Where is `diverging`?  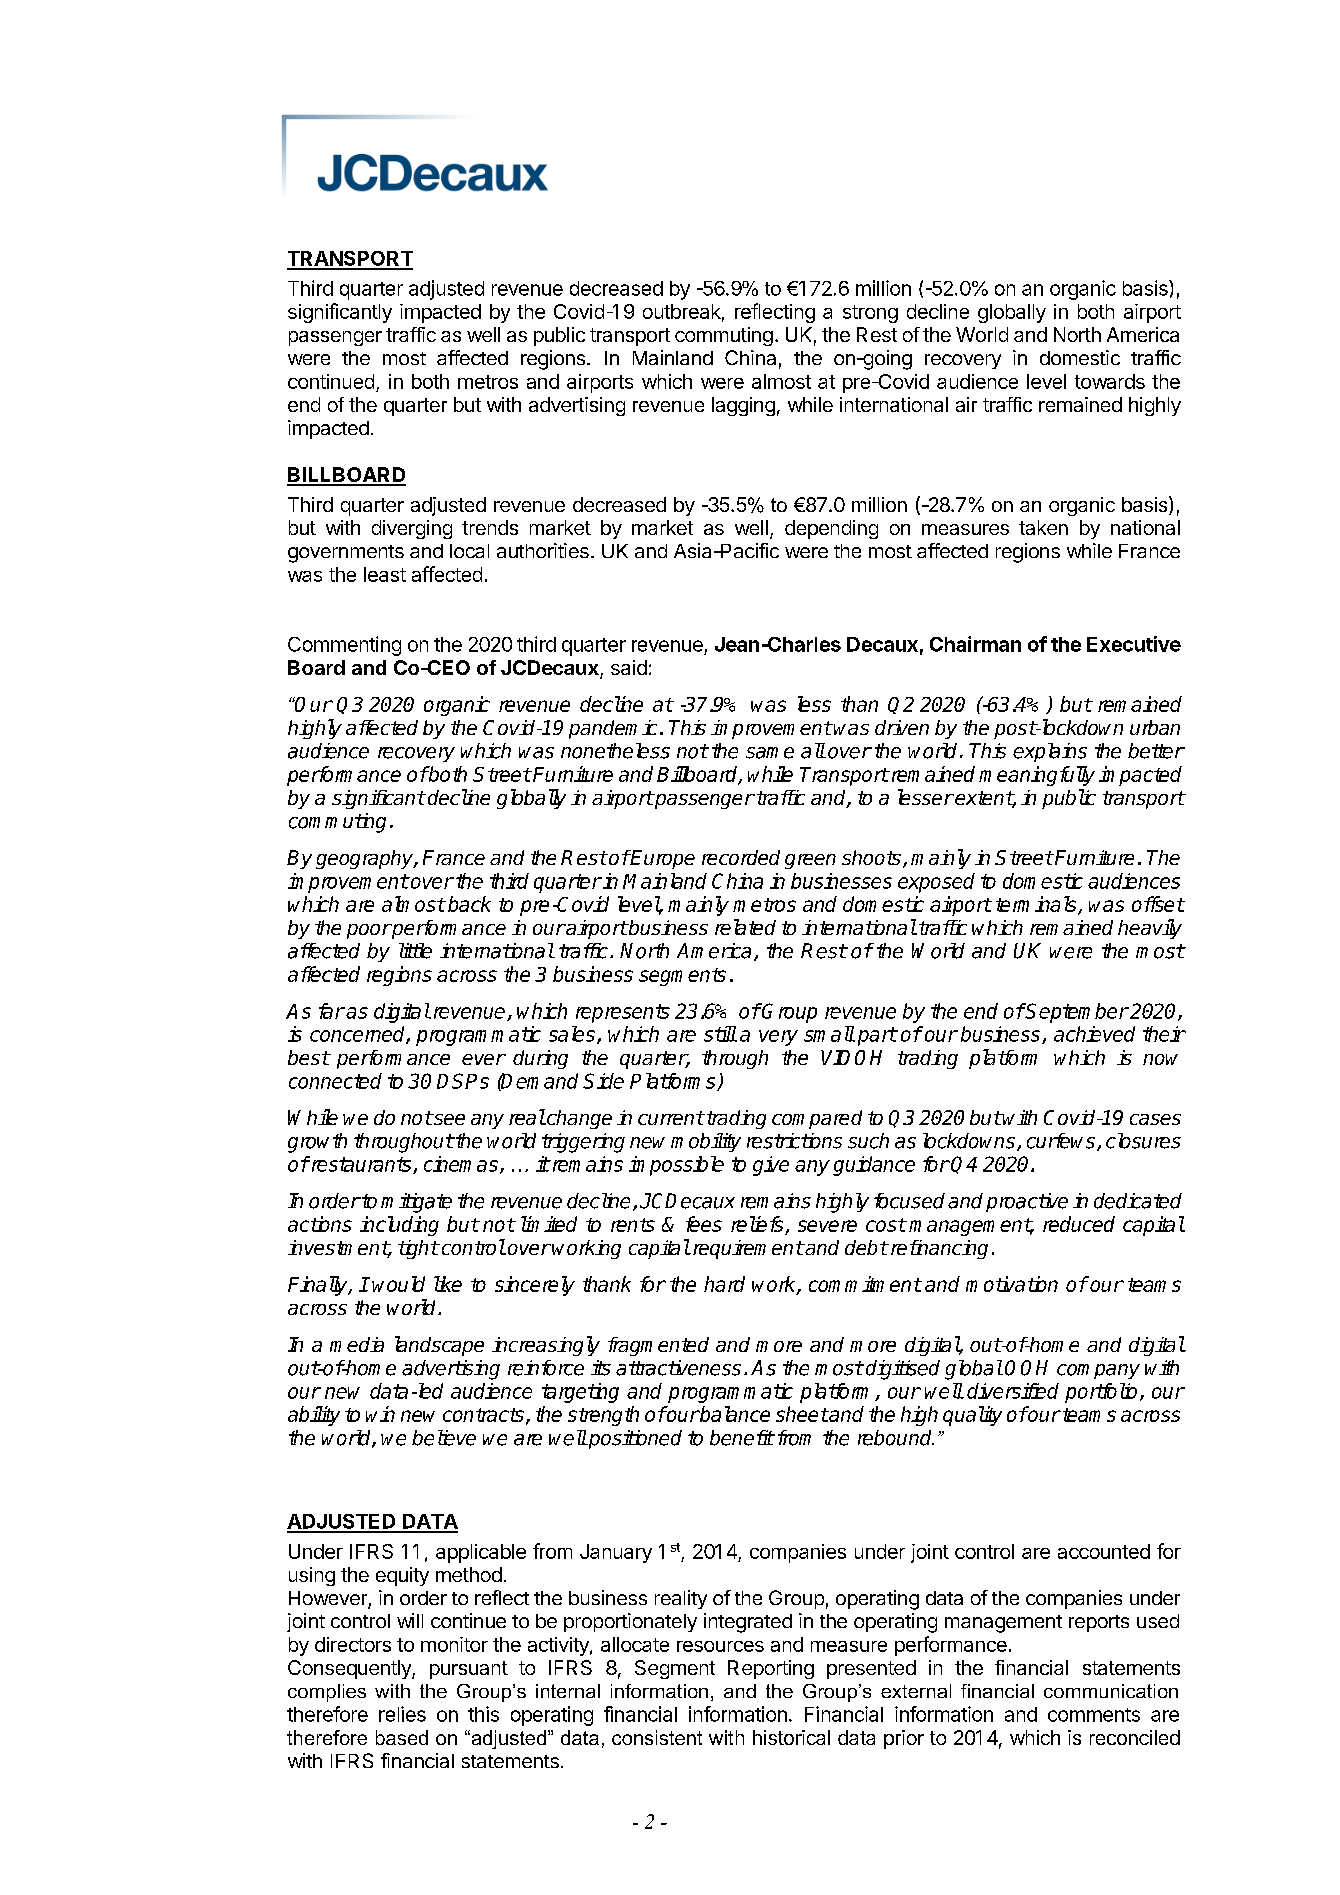 diverging is located at coordinates (412, 529).
